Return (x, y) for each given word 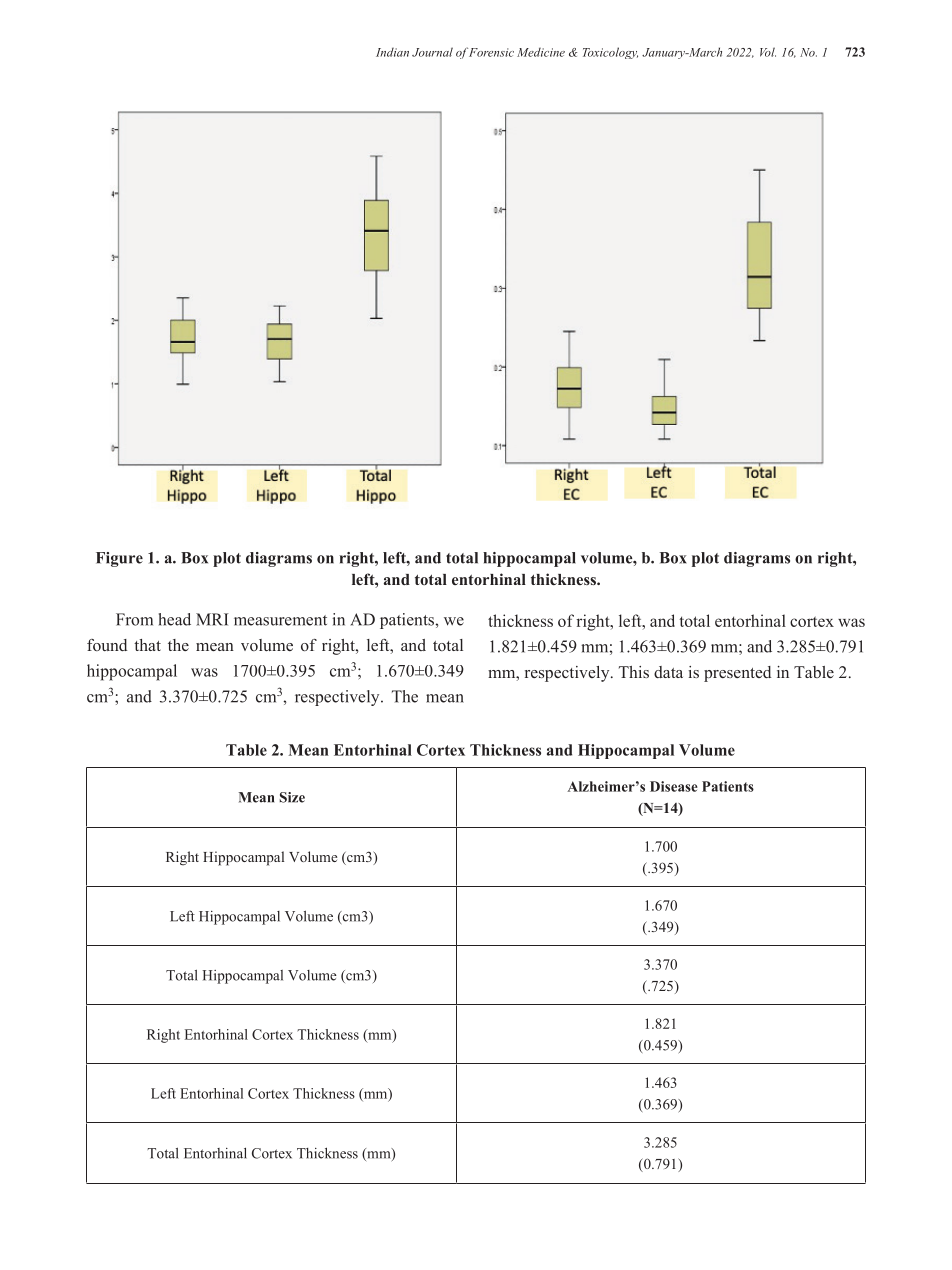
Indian (392, 52)
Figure (119, 559)
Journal (432, 52)
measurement (280, 620)
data (668, 672)
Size (292, 797)
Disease (674, 786)
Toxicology (610, 53)
